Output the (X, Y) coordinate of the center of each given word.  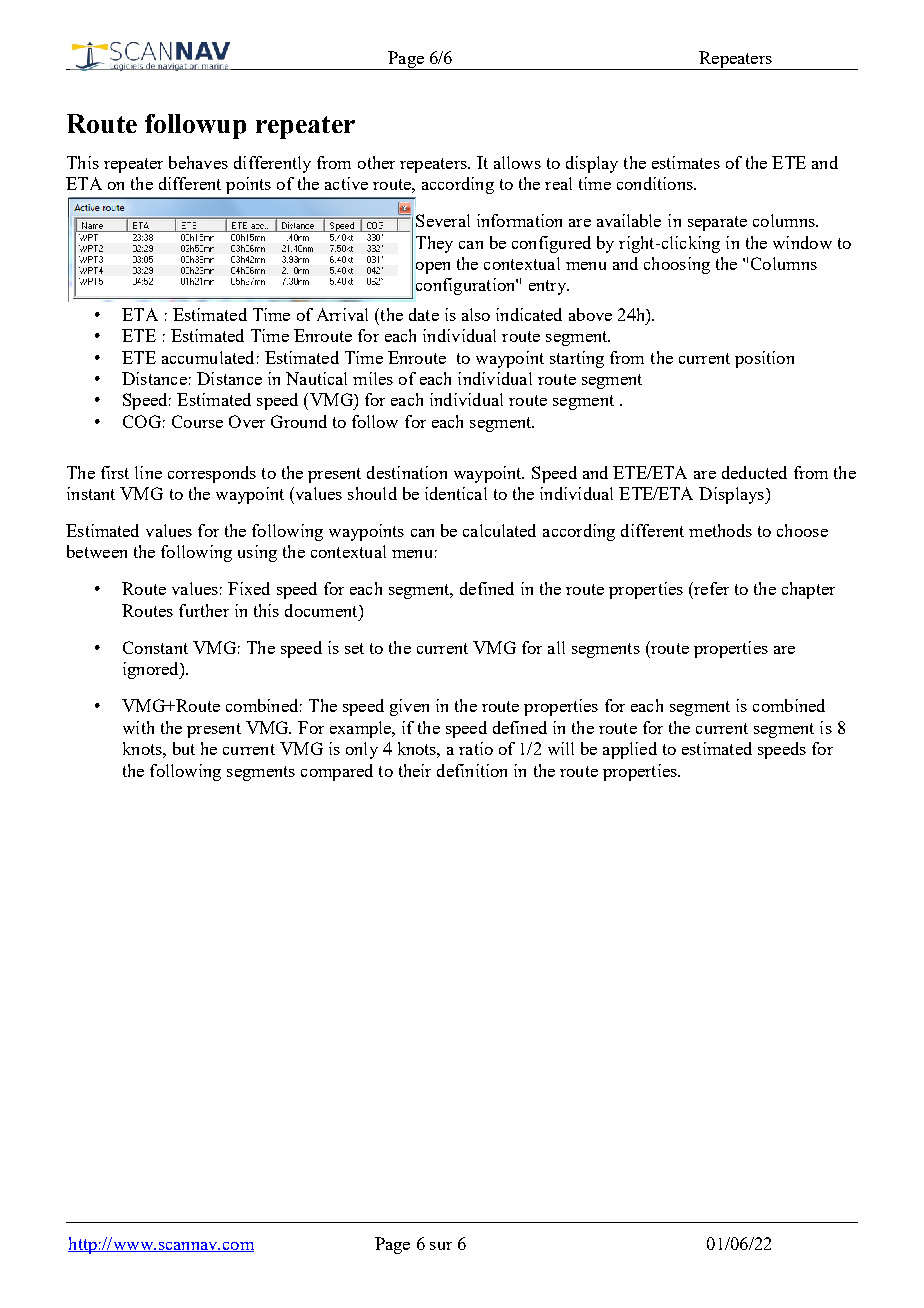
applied (630, 750)
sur (441, 1246)
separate (717, 223)
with (138, 727)
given (409, 707)
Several (443, 220)
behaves (198, 162)
